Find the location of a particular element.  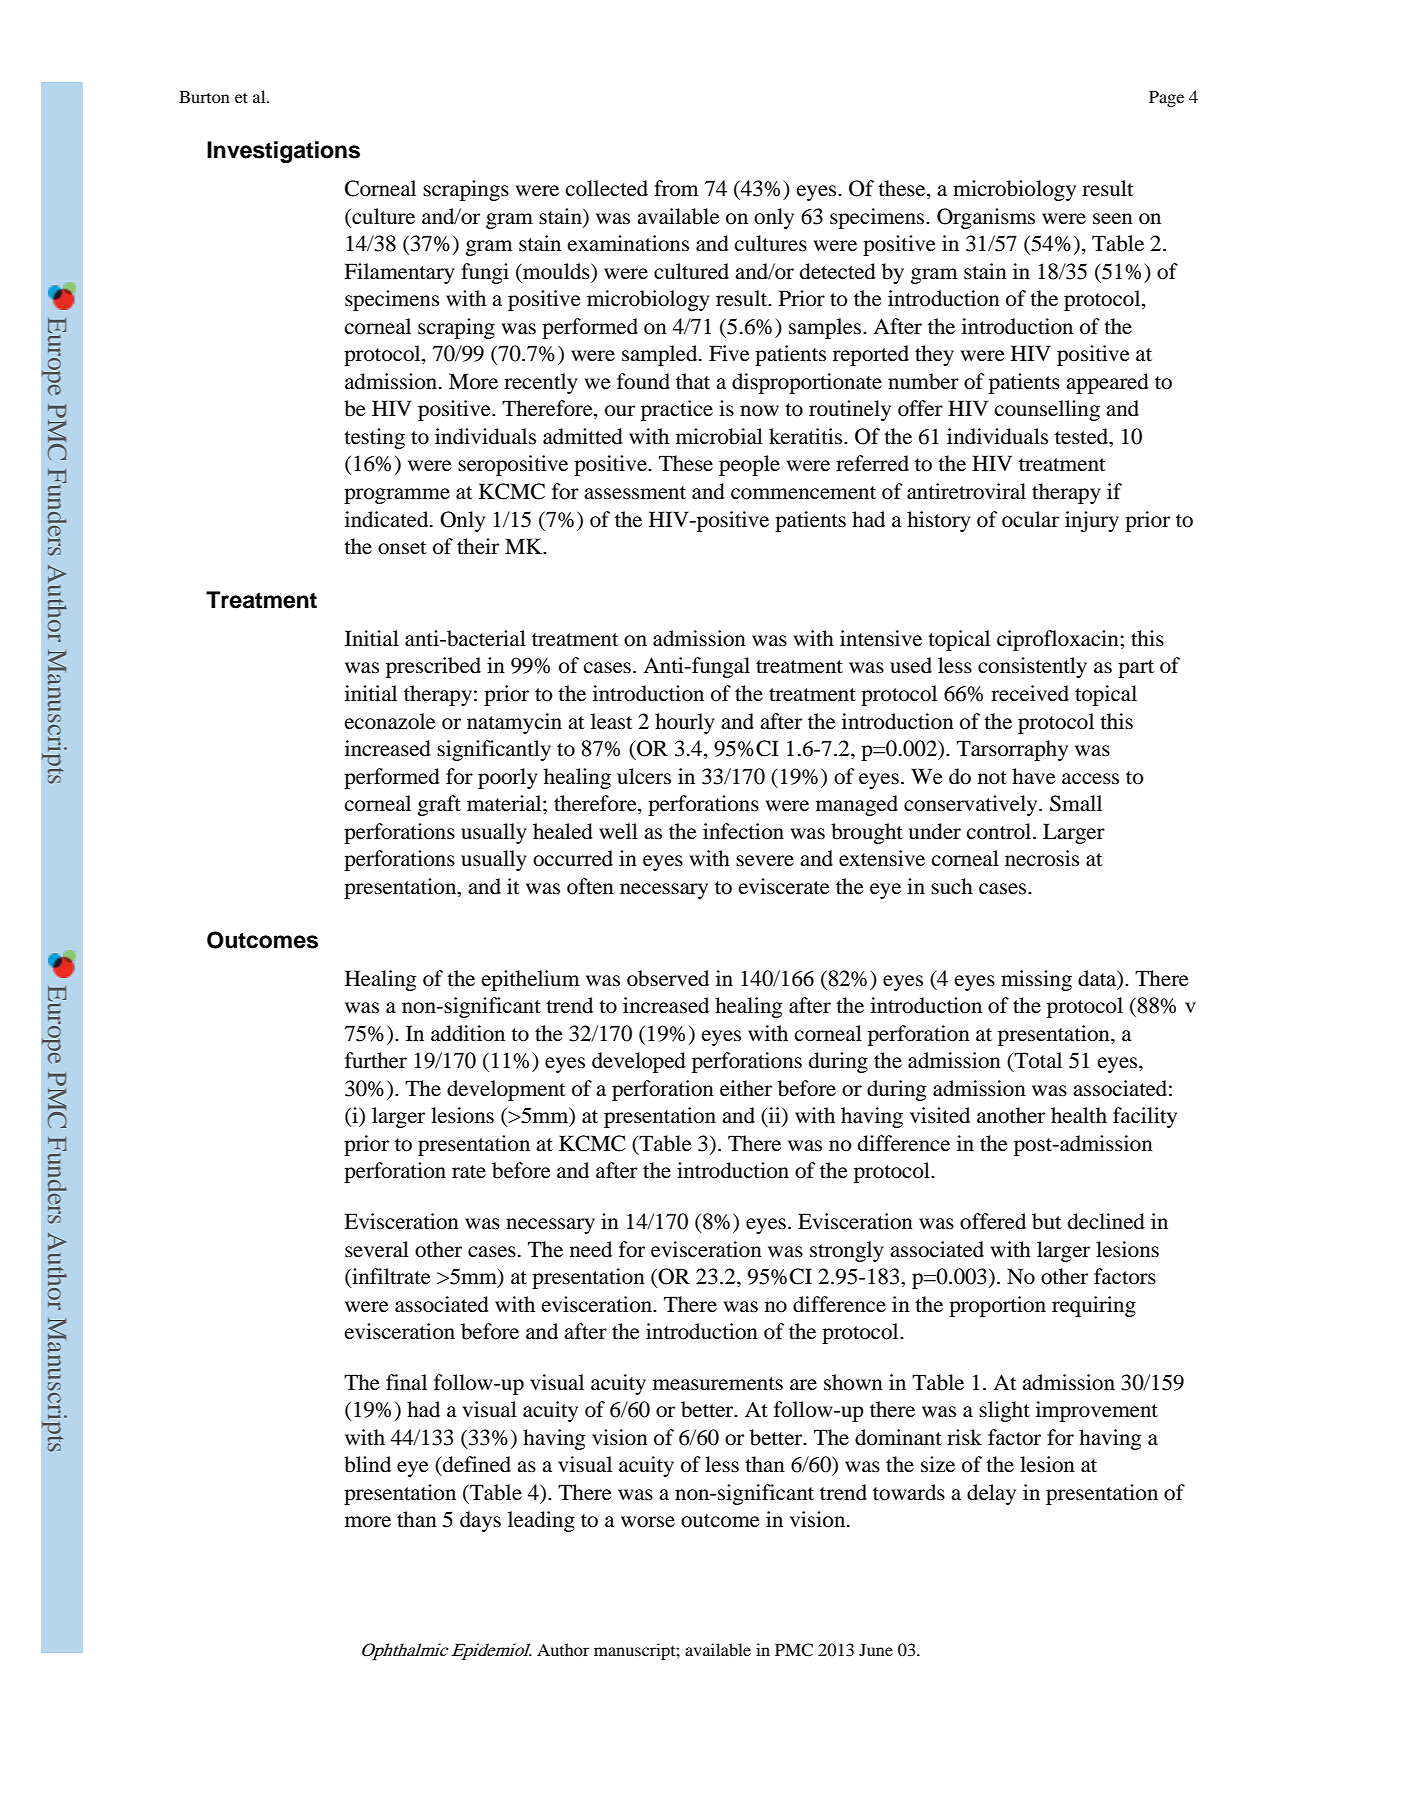

seen is located at coordinates (1113, 219).
